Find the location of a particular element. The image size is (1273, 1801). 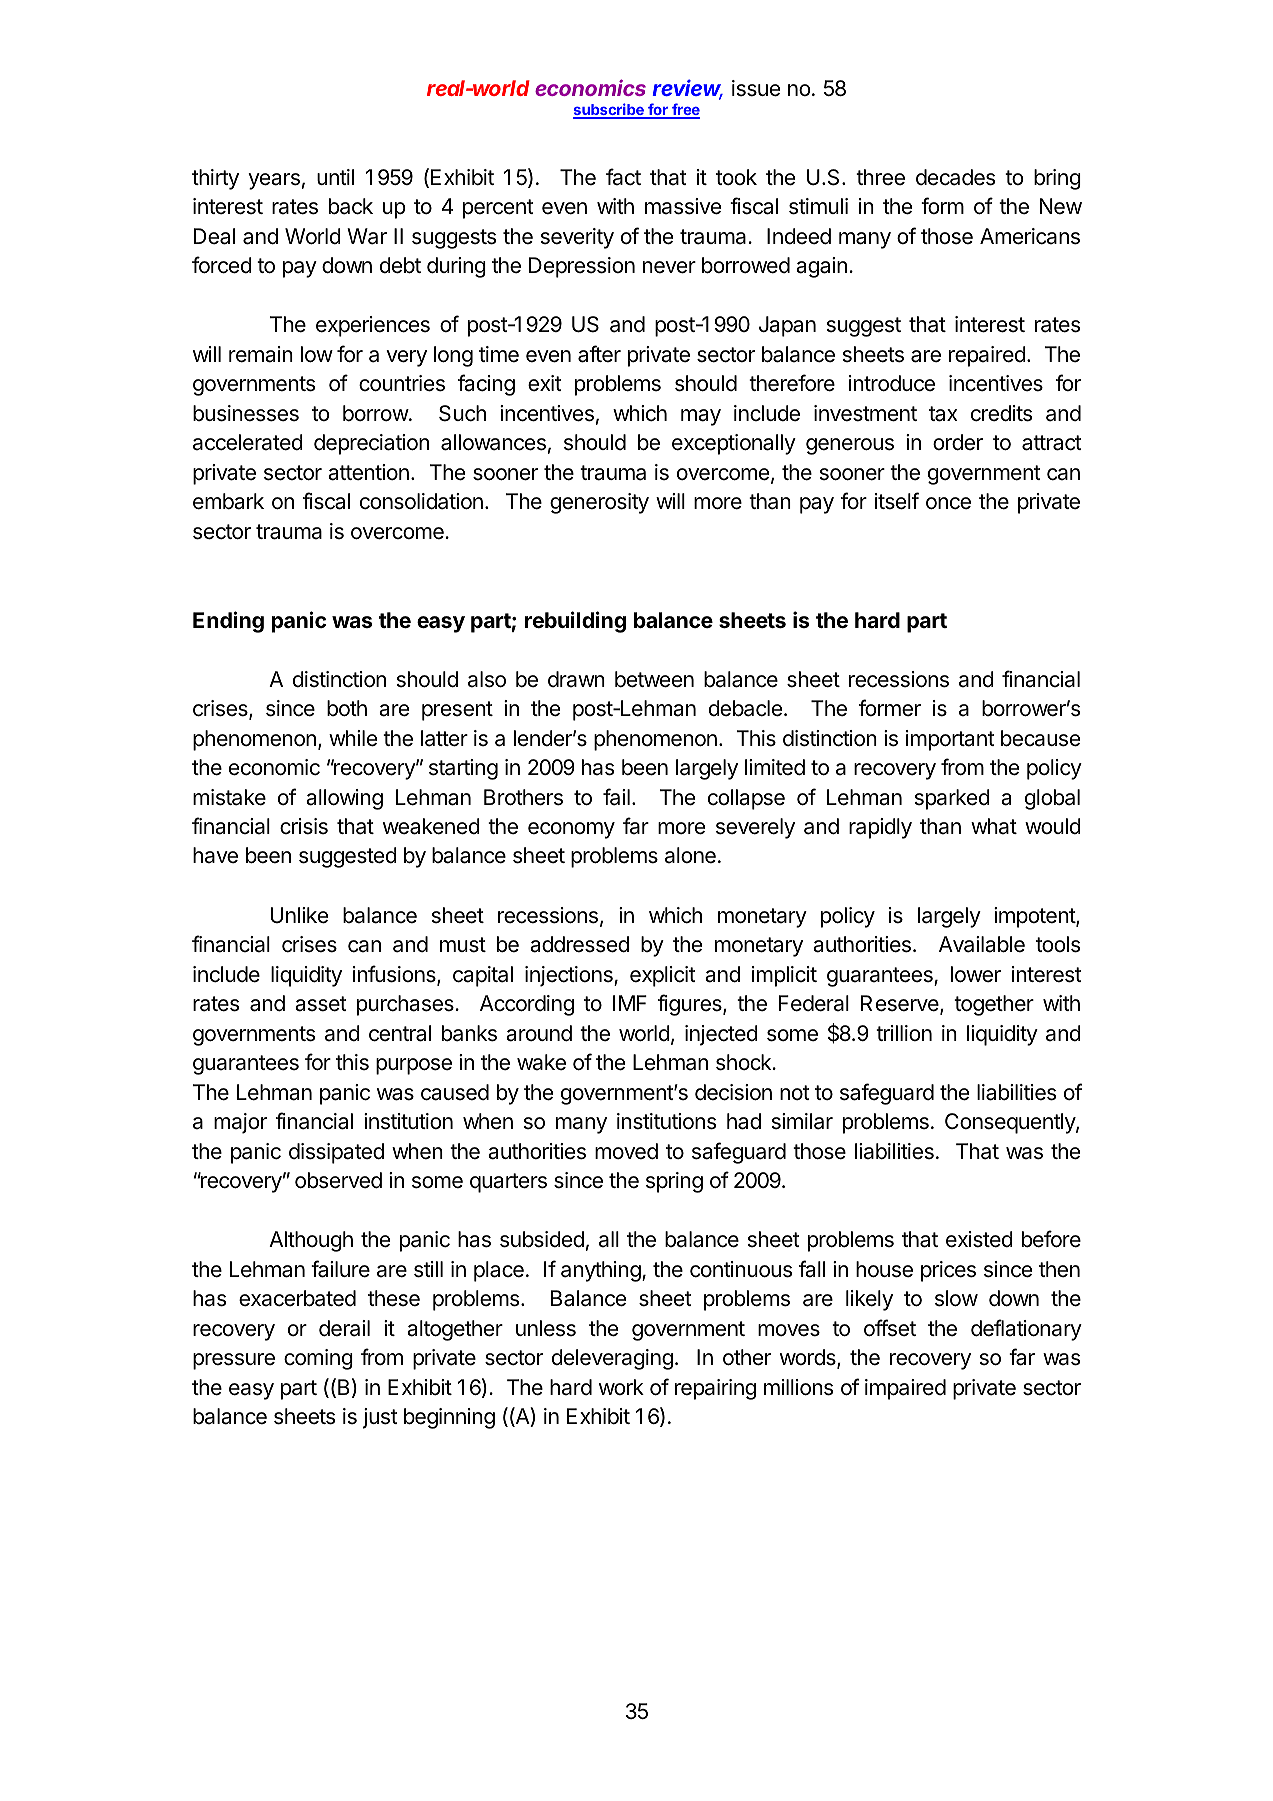

decades is located at coordinates (955, 177).
